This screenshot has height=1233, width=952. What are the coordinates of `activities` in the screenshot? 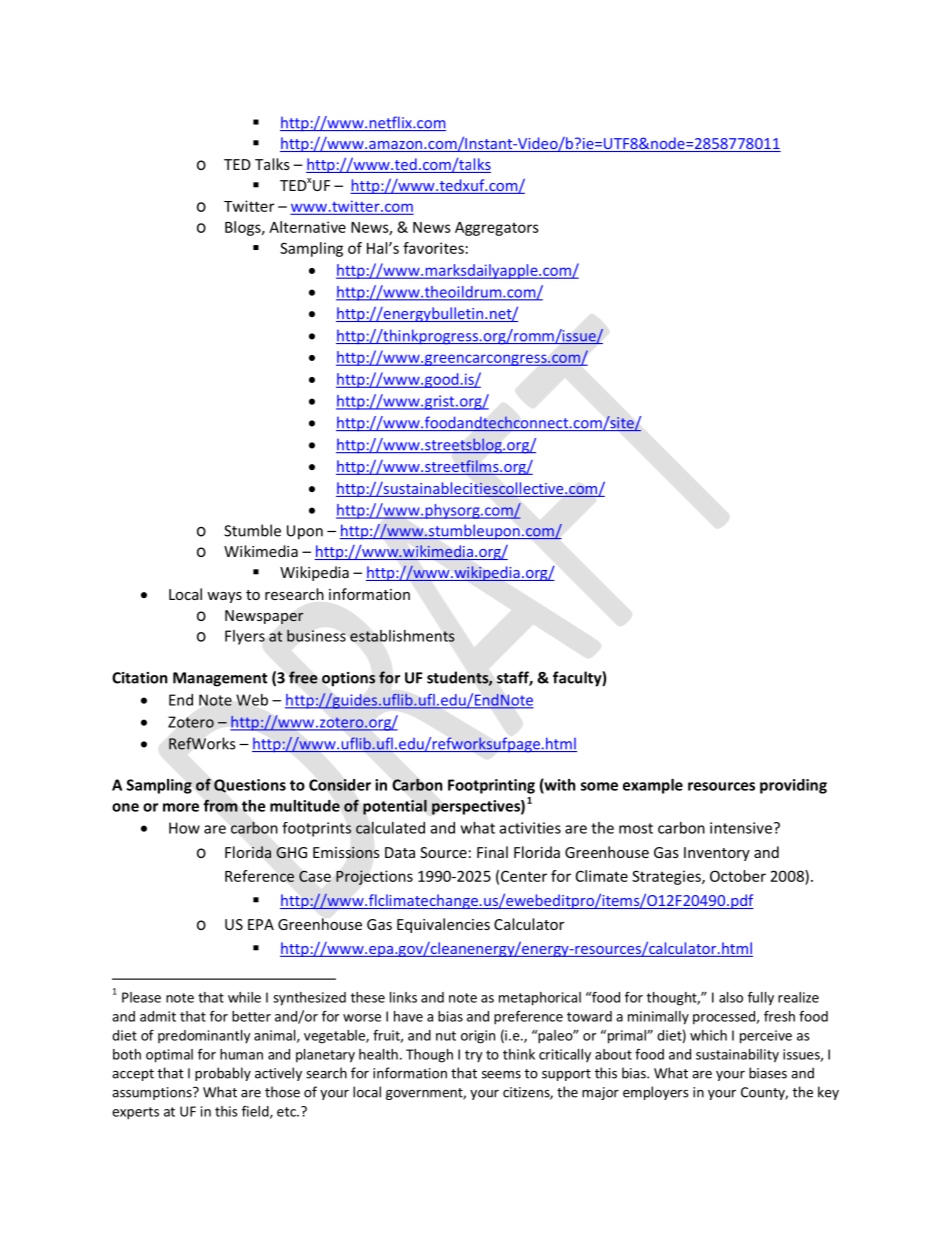 It's located at (530, 828).
